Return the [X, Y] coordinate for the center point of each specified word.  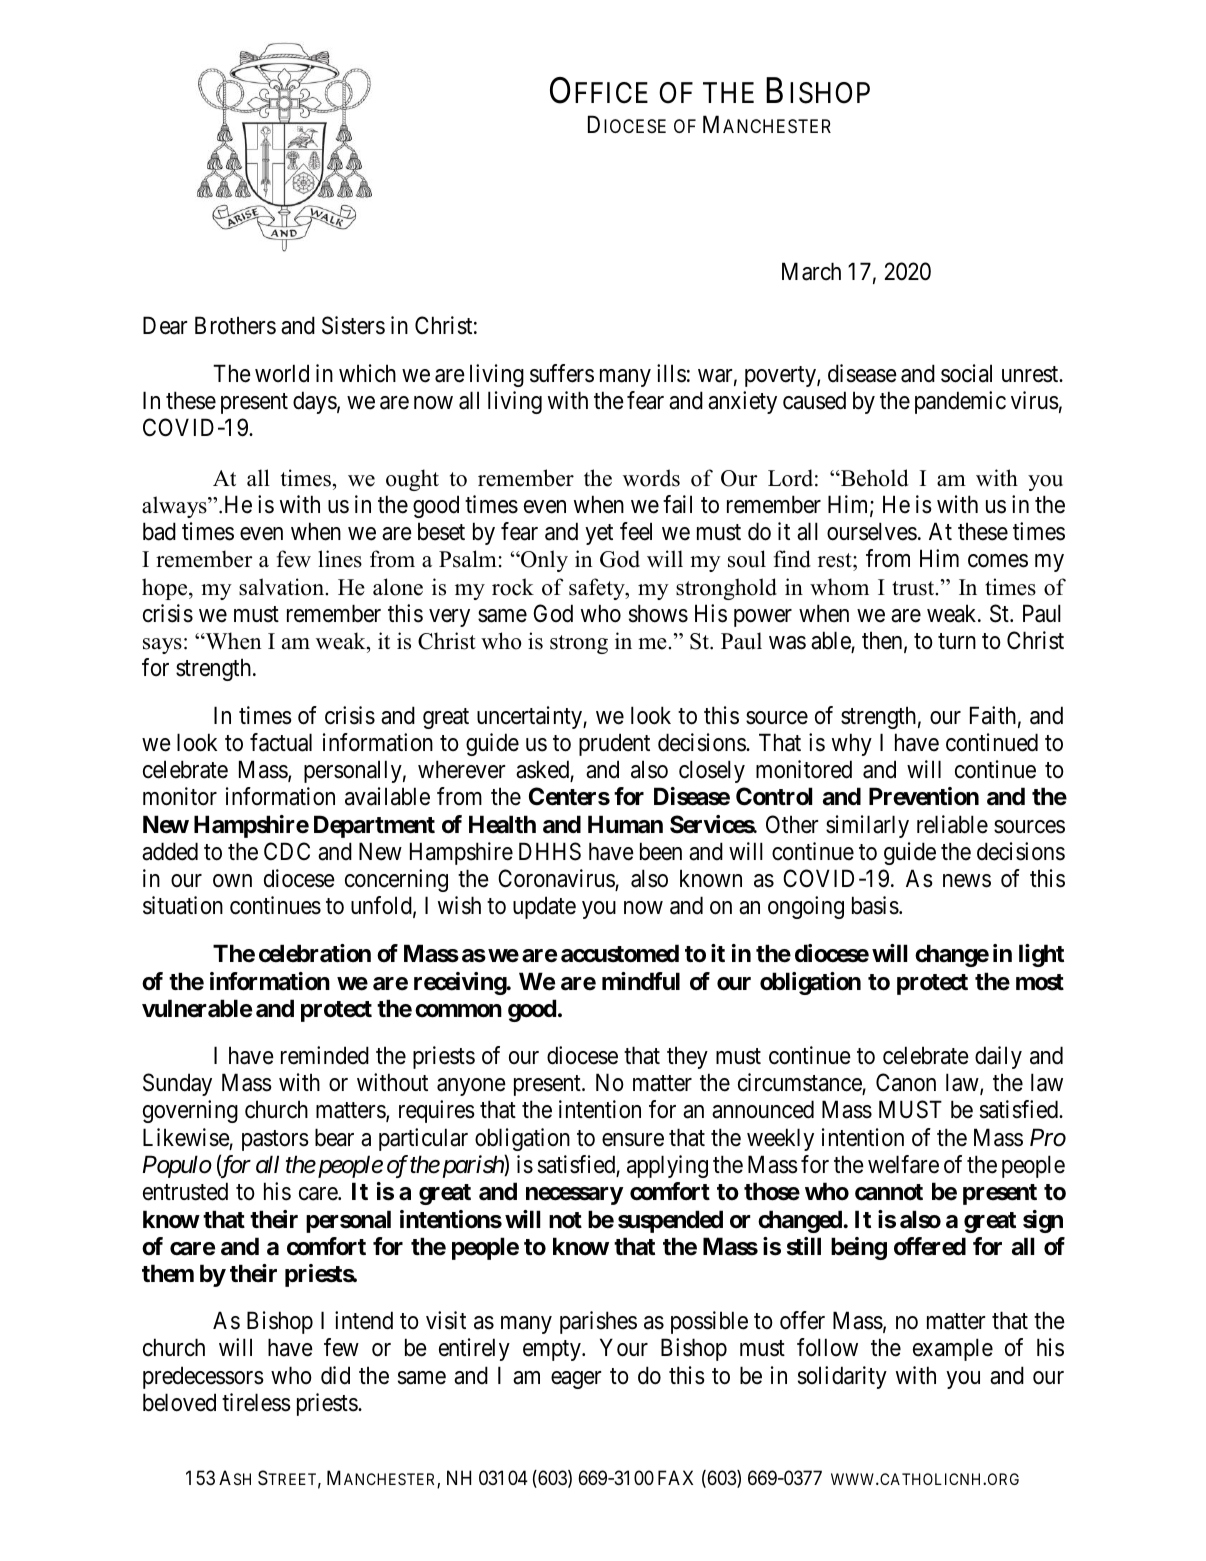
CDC [287, 851]
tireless [256, 1402]
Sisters [353, 325]
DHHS [550, 851]
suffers [562, 373]
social [966, 373]
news [967, 881]
